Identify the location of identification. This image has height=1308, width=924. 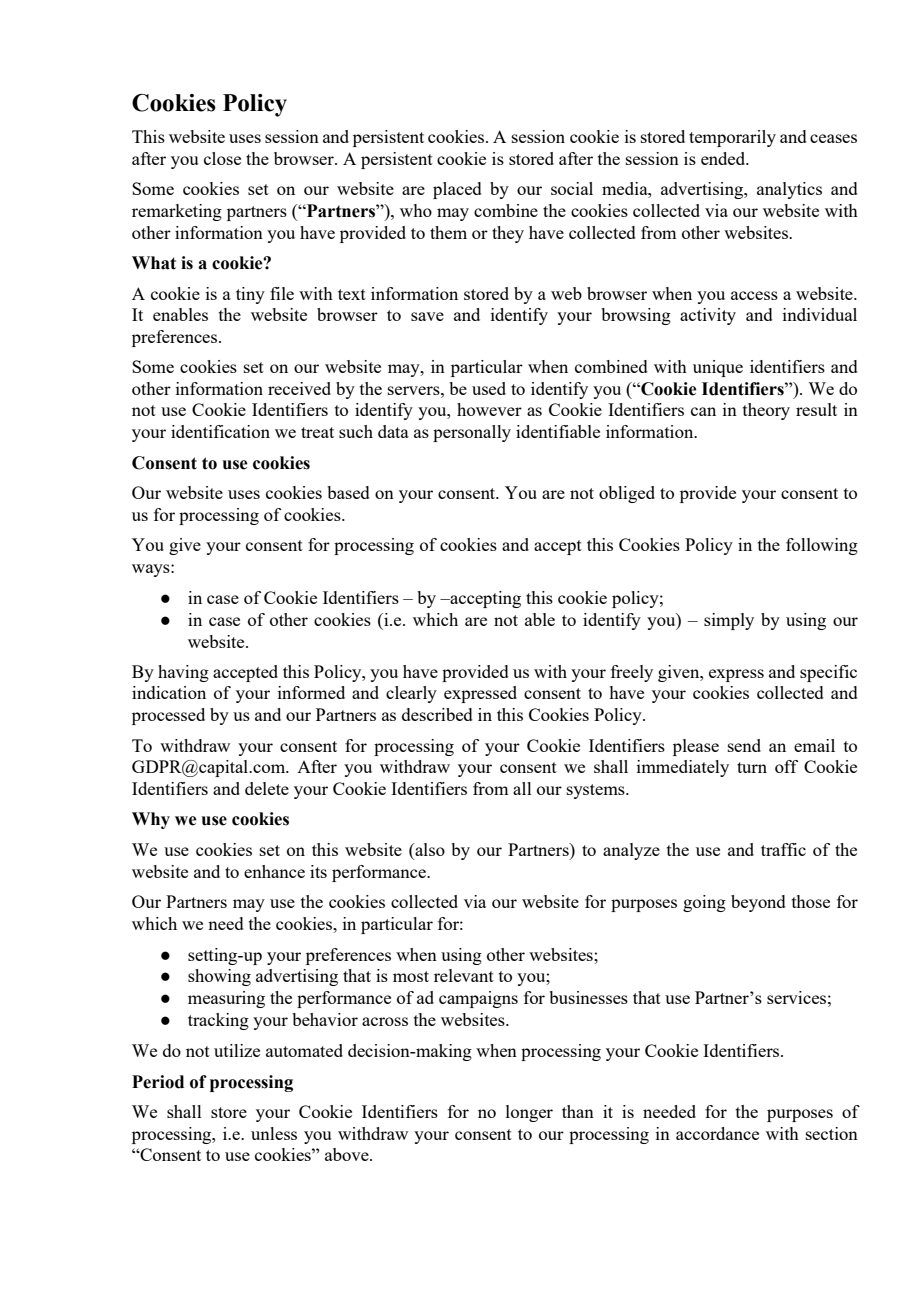
(220, 431).
